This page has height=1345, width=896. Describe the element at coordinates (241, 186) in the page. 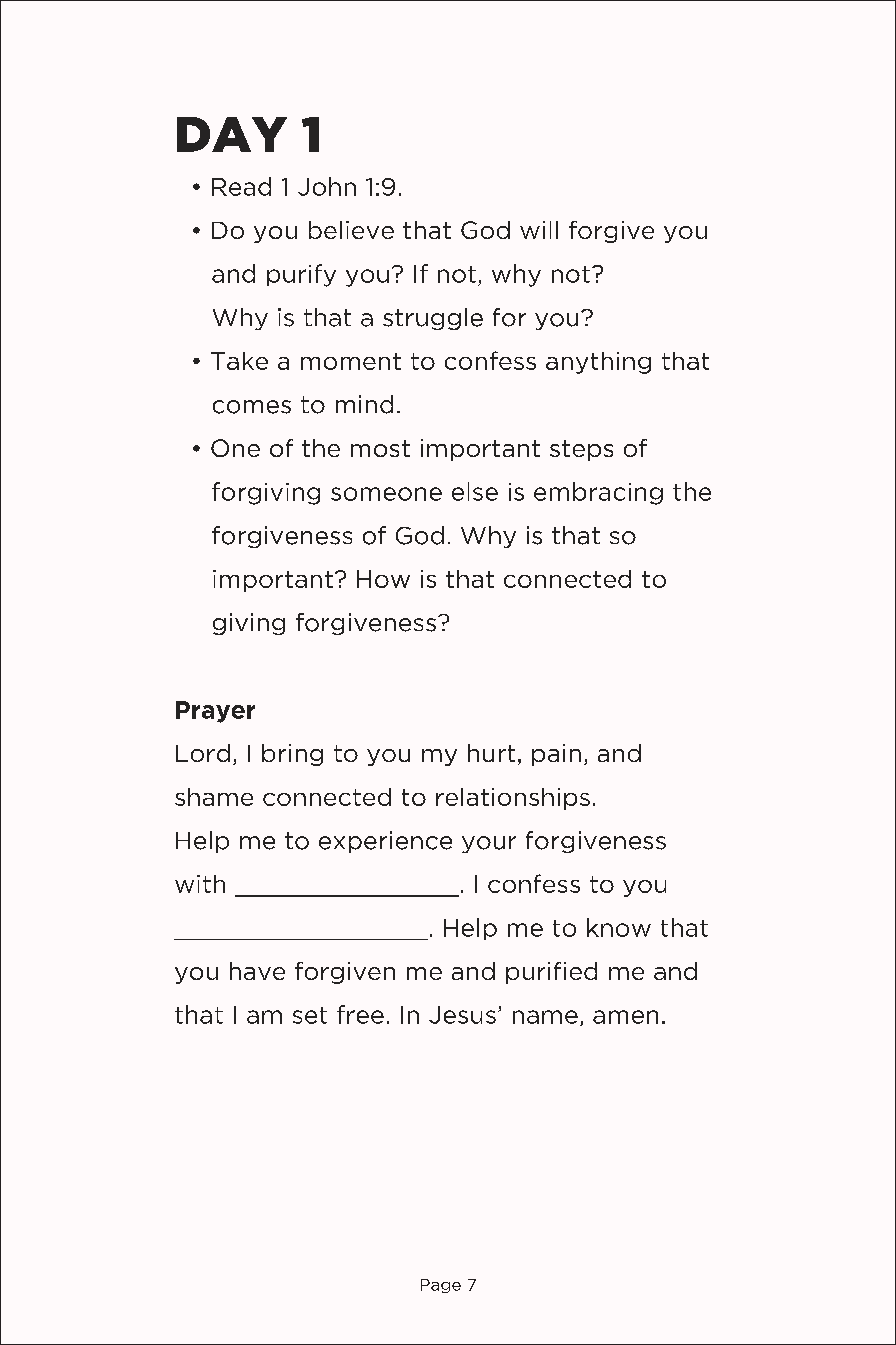

I see `Read` at that location.
